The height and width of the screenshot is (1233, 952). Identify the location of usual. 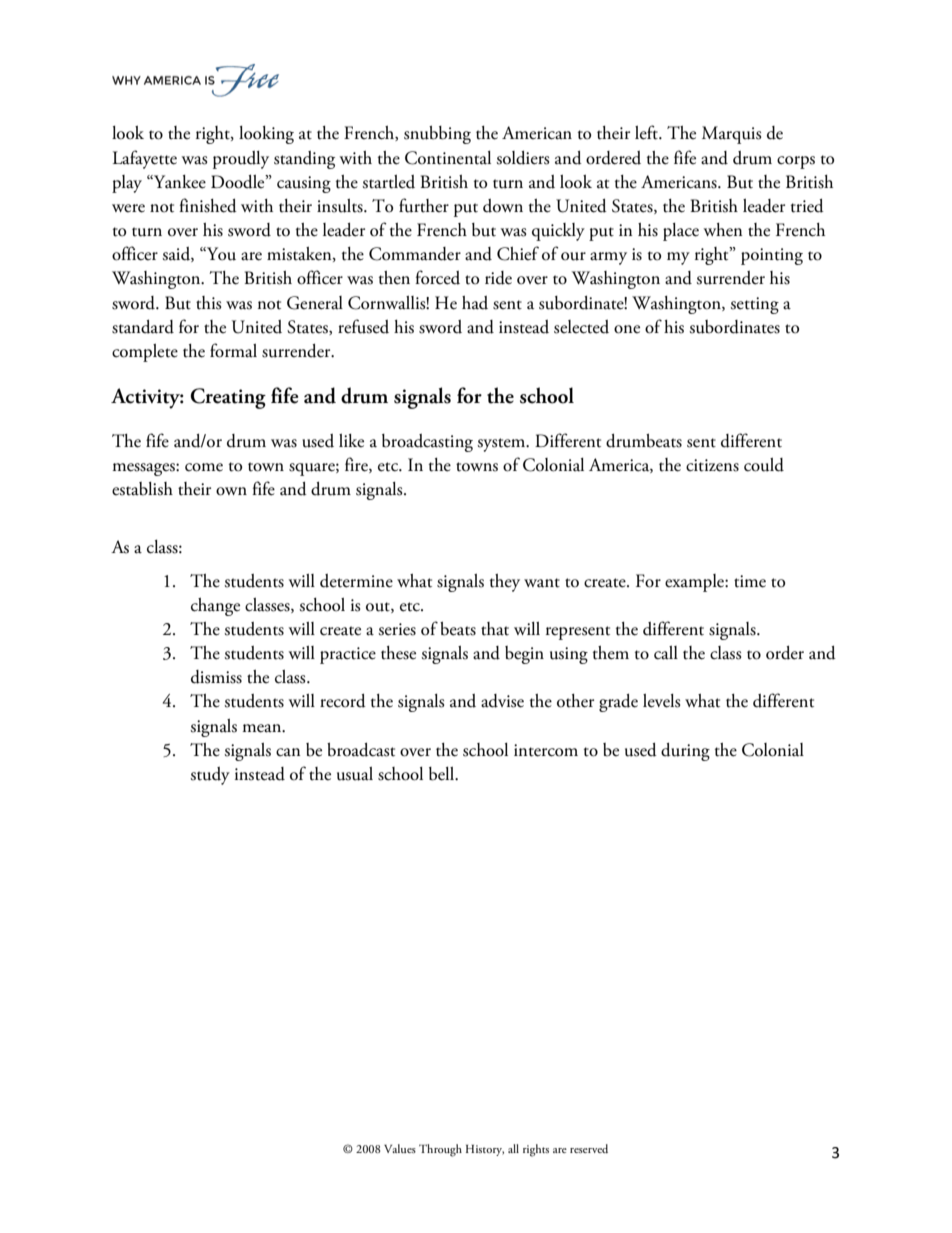
(355, 774).
